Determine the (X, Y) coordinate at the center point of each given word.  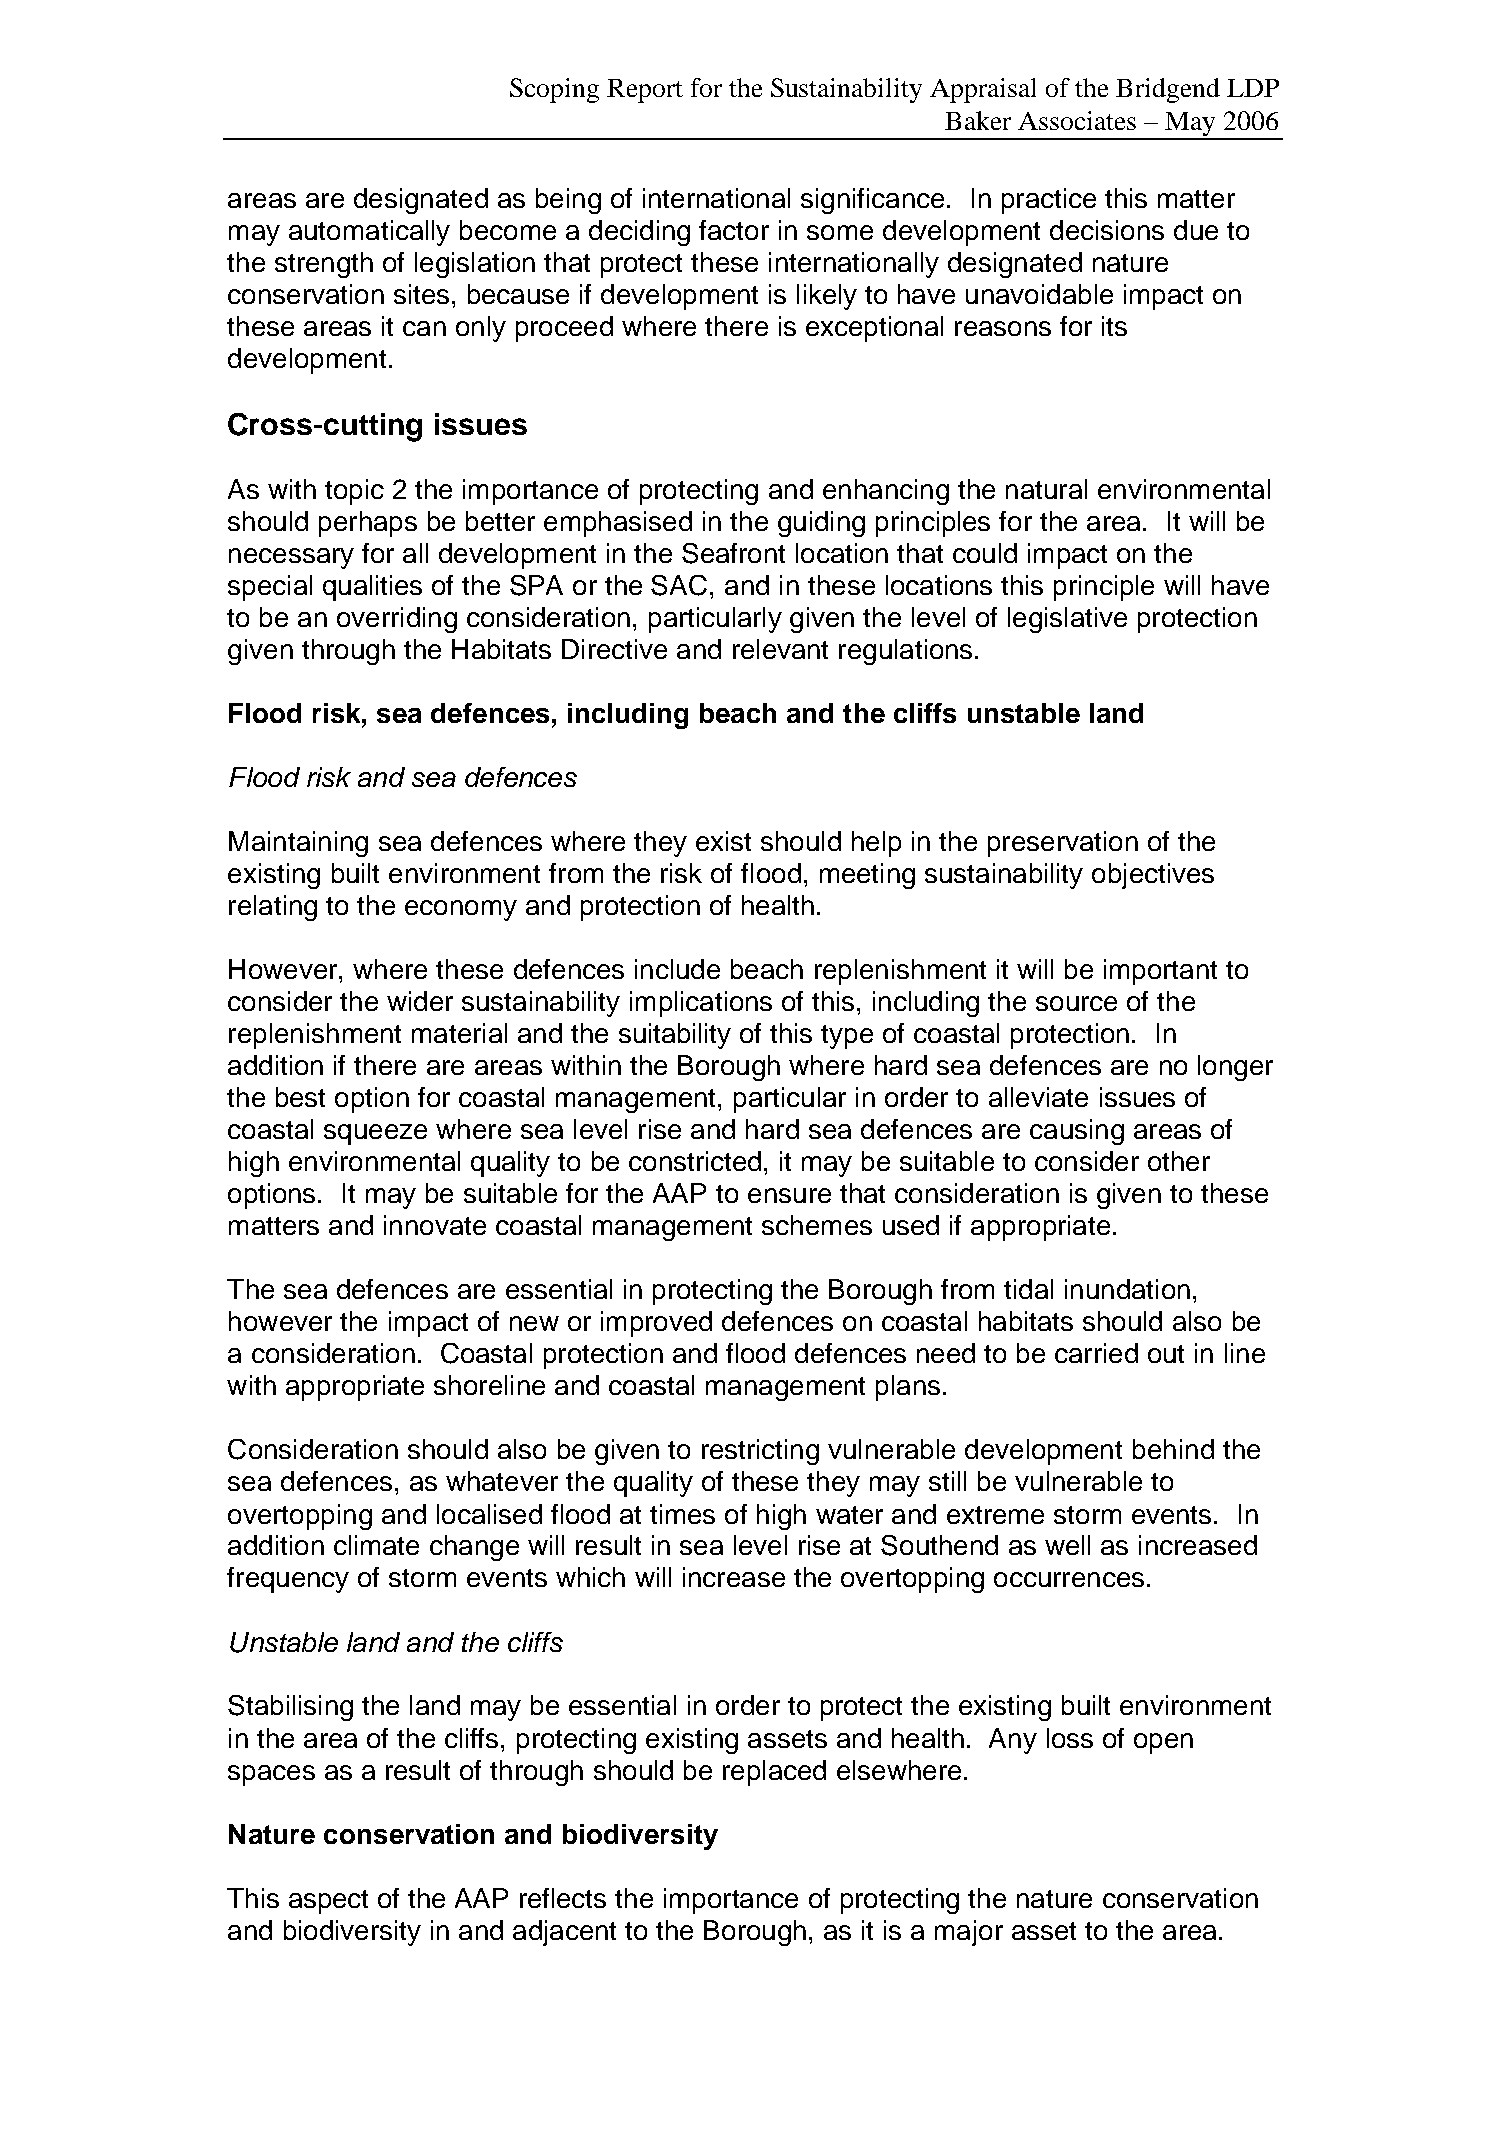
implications (701, 1004)
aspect (328, 1902)
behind (1173, 1449)
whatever (502, 1481)
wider (420, 1001)
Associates (1077, 120)
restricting (760, 1452)
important (1160, 972)
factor (734, 230)
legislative (1067, 620)
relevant (780, 649)
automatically (369, 233)
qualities (372, 588)
